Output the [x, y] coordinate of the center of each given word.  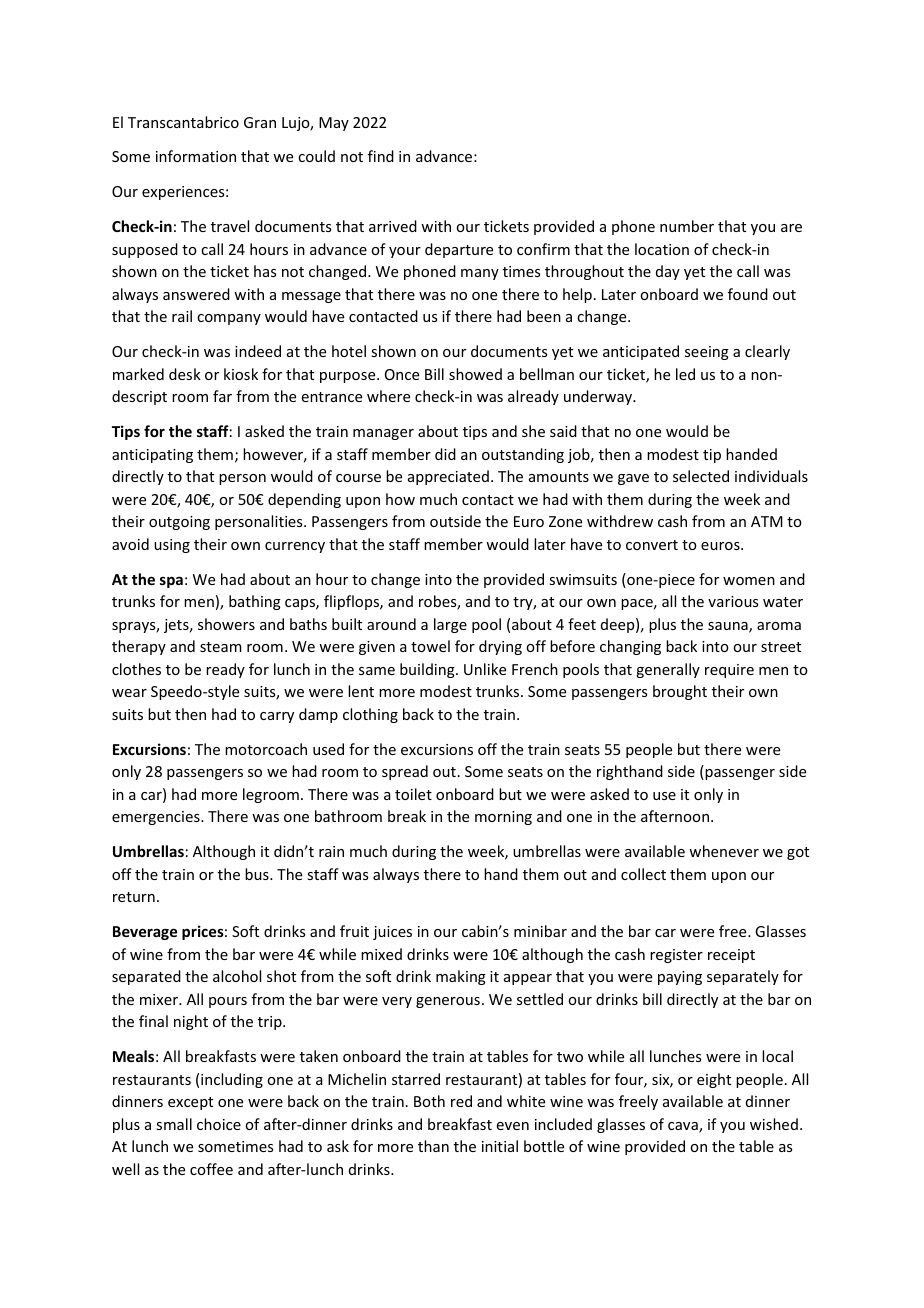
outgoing [179, 523]
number [687, 226]
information [196, 156]
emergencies [157, 818]
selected [701, 476]
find [381, 156]
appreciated [448, 477]
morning [503, 818]
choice [219, 1124]
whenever [724, 851]
